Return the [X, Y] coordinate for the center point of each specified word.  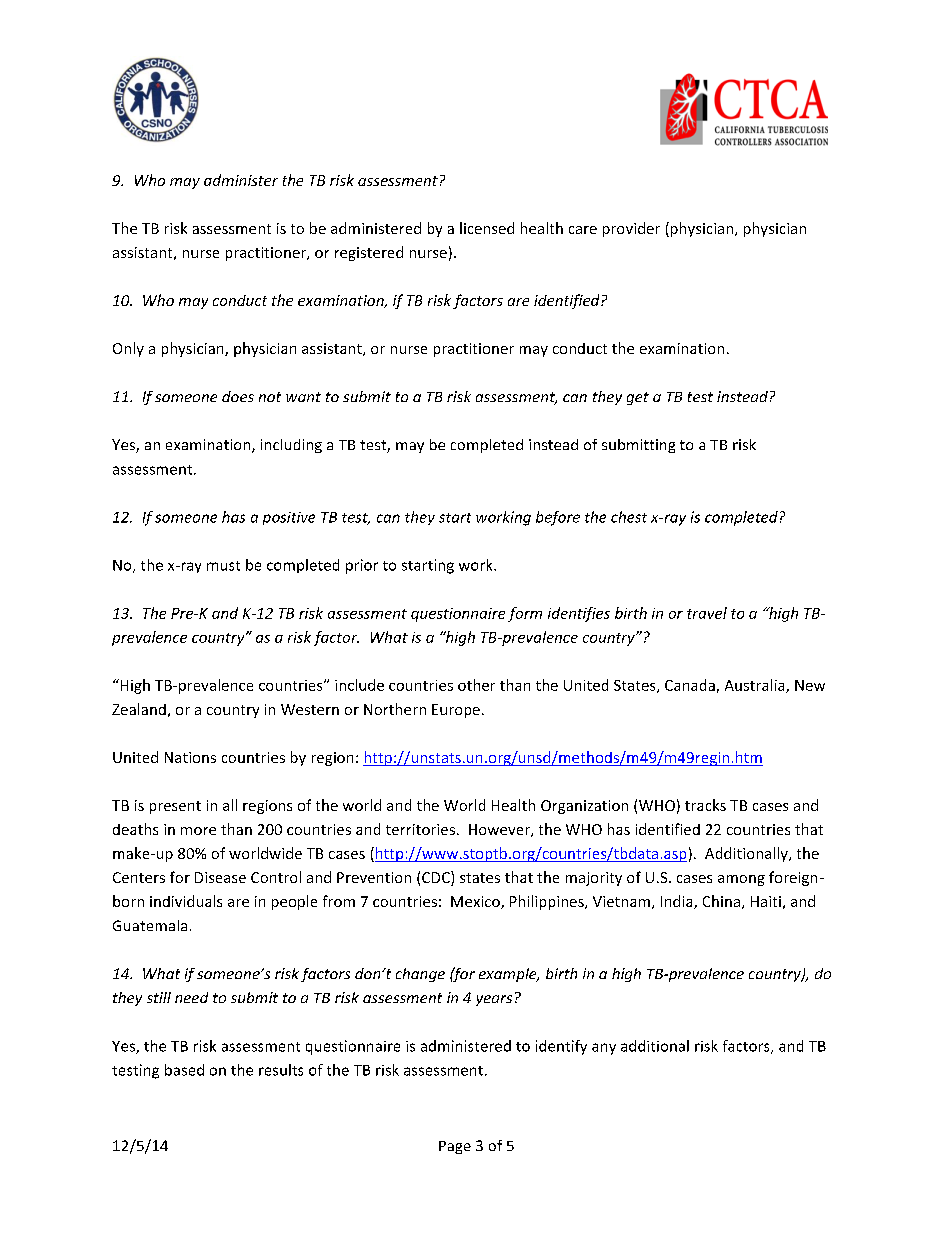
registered [369, 253]
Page [455, 1147]
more [198, 831]
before [558, 518]
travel [707, 613]
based [184, 1070]
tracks [705, 805]
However [500, 830]
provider [631, 229]
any [604, 1049]
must [223, 566]
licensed [487, 228]
